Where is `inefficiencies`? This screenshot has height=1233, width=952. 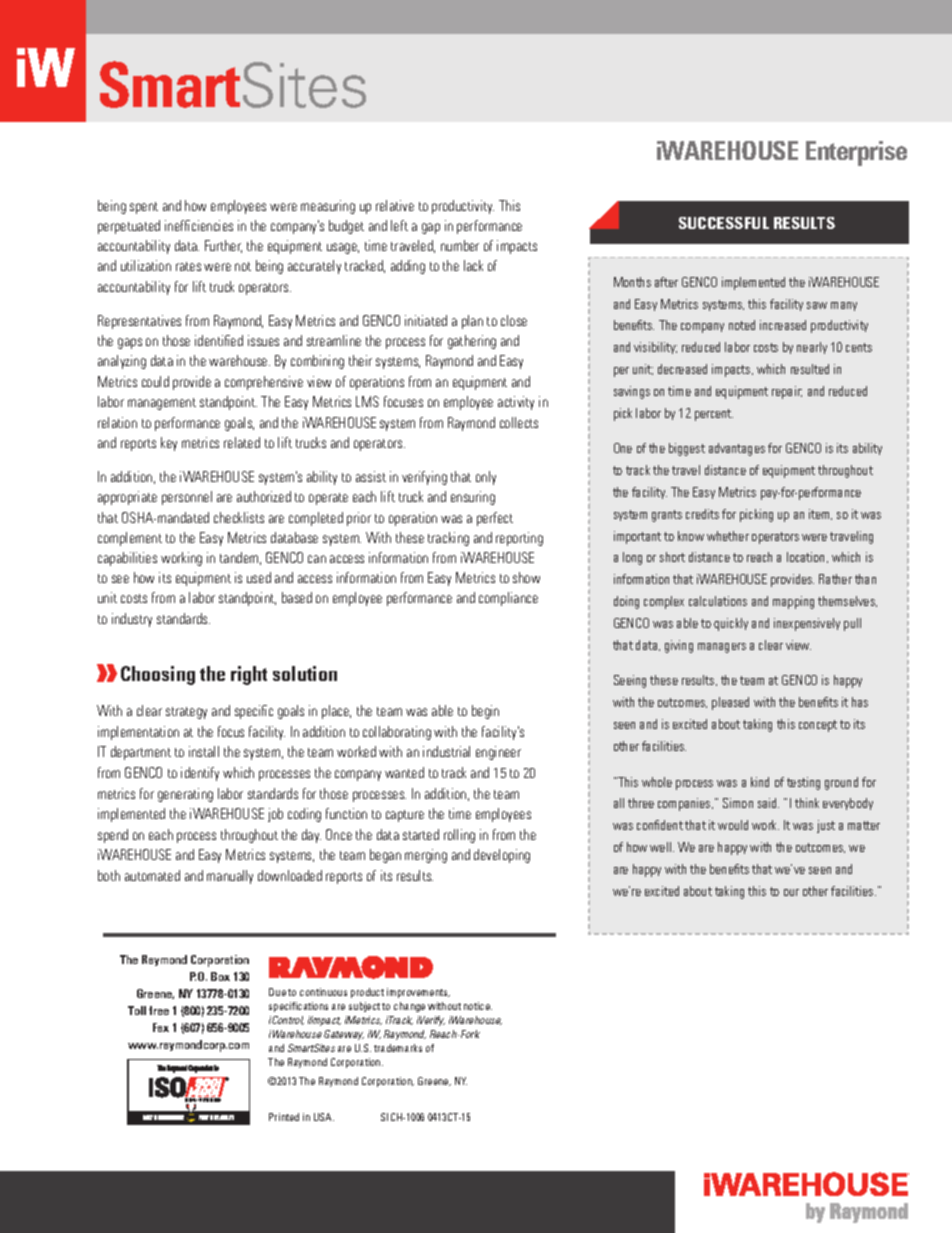 inefficiencies is located at coordinates (199, 225).
